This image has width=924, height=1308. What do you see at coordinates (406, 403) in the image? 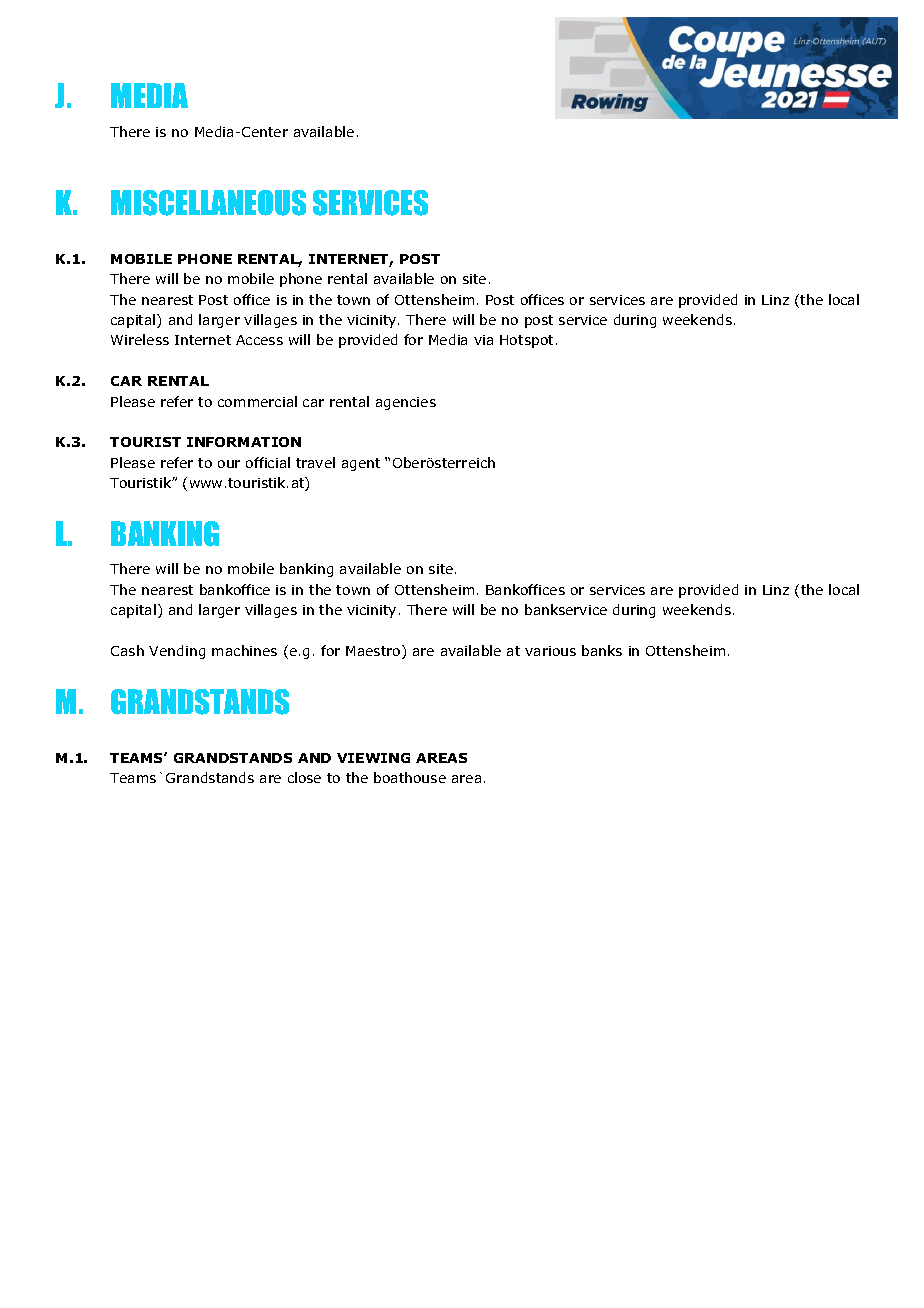
I see `agencies` at bounding box center [406, 403].
